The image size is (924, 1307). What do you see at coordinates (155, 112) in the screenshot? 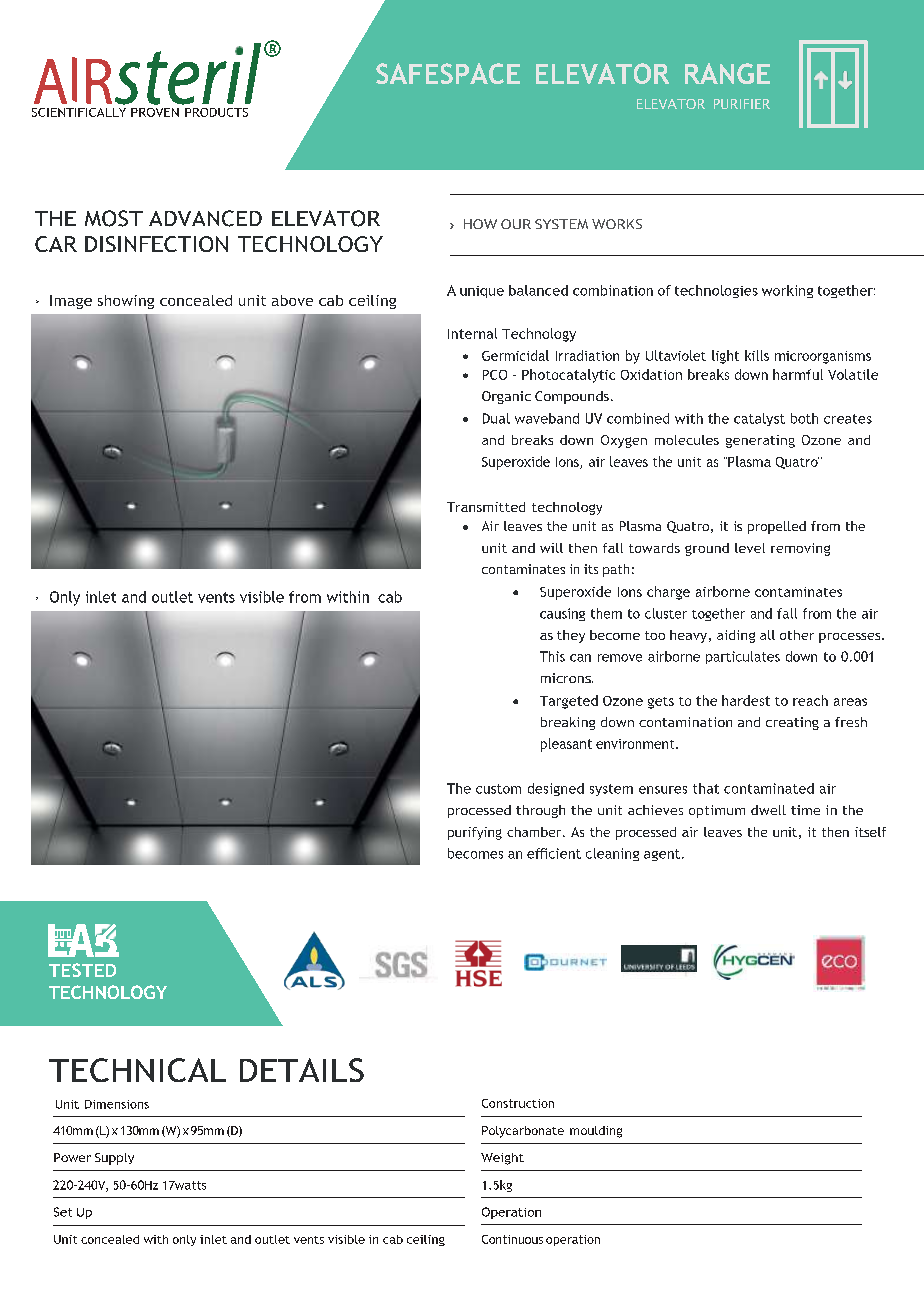
I see `PROVEN` at bounding box center [155, 112].
